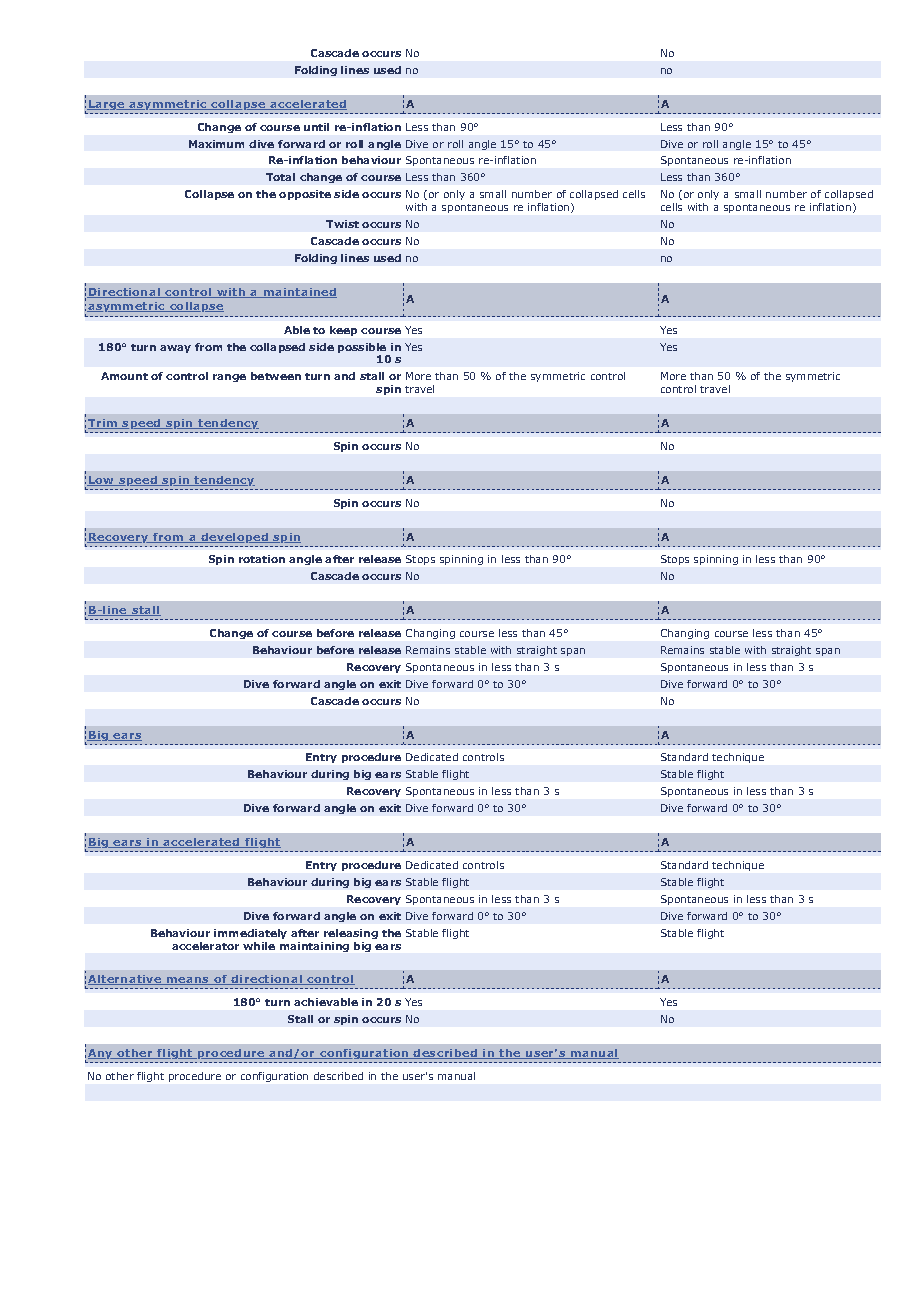 Image resolution: width=924 pixels, height=1308 pixels. Describe the element at coordinates (229, 378) in the screenshot. I see `range` at that location.
